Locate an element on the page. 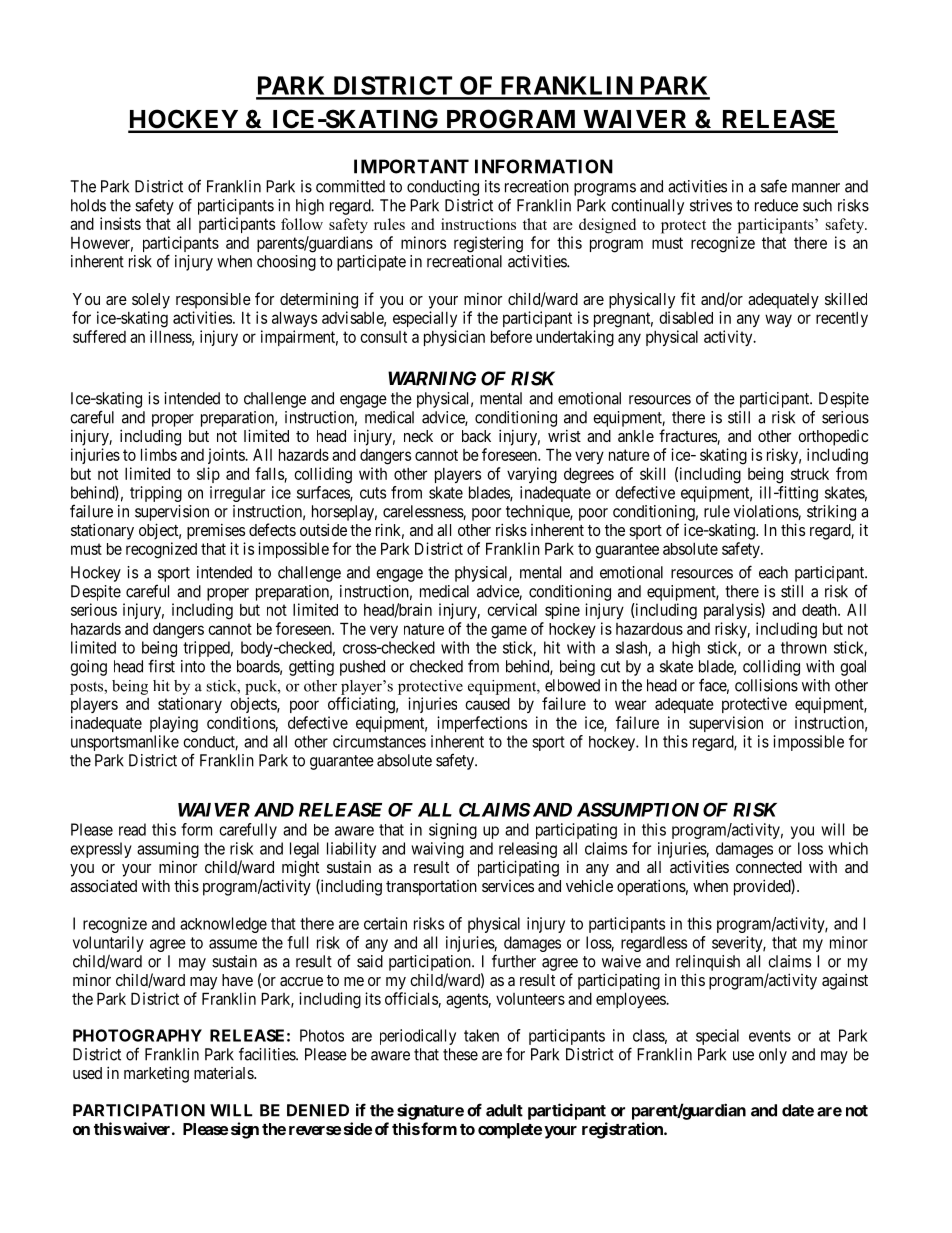  IMPORTANT is located at coordinates (411, 166).
